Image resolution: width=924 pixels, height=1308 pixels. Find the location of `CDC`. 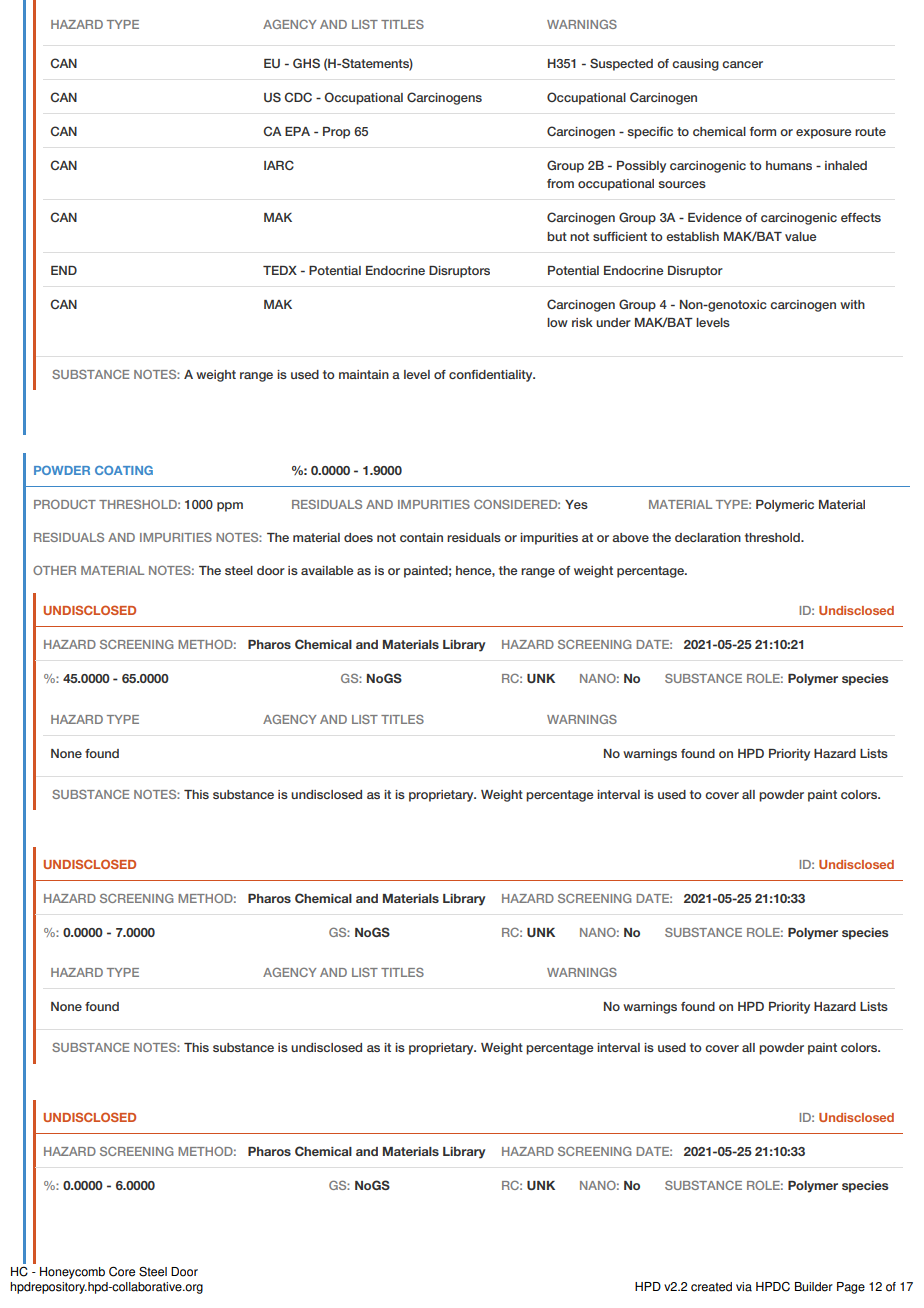

CDC is located at coordinates (298, 97).
